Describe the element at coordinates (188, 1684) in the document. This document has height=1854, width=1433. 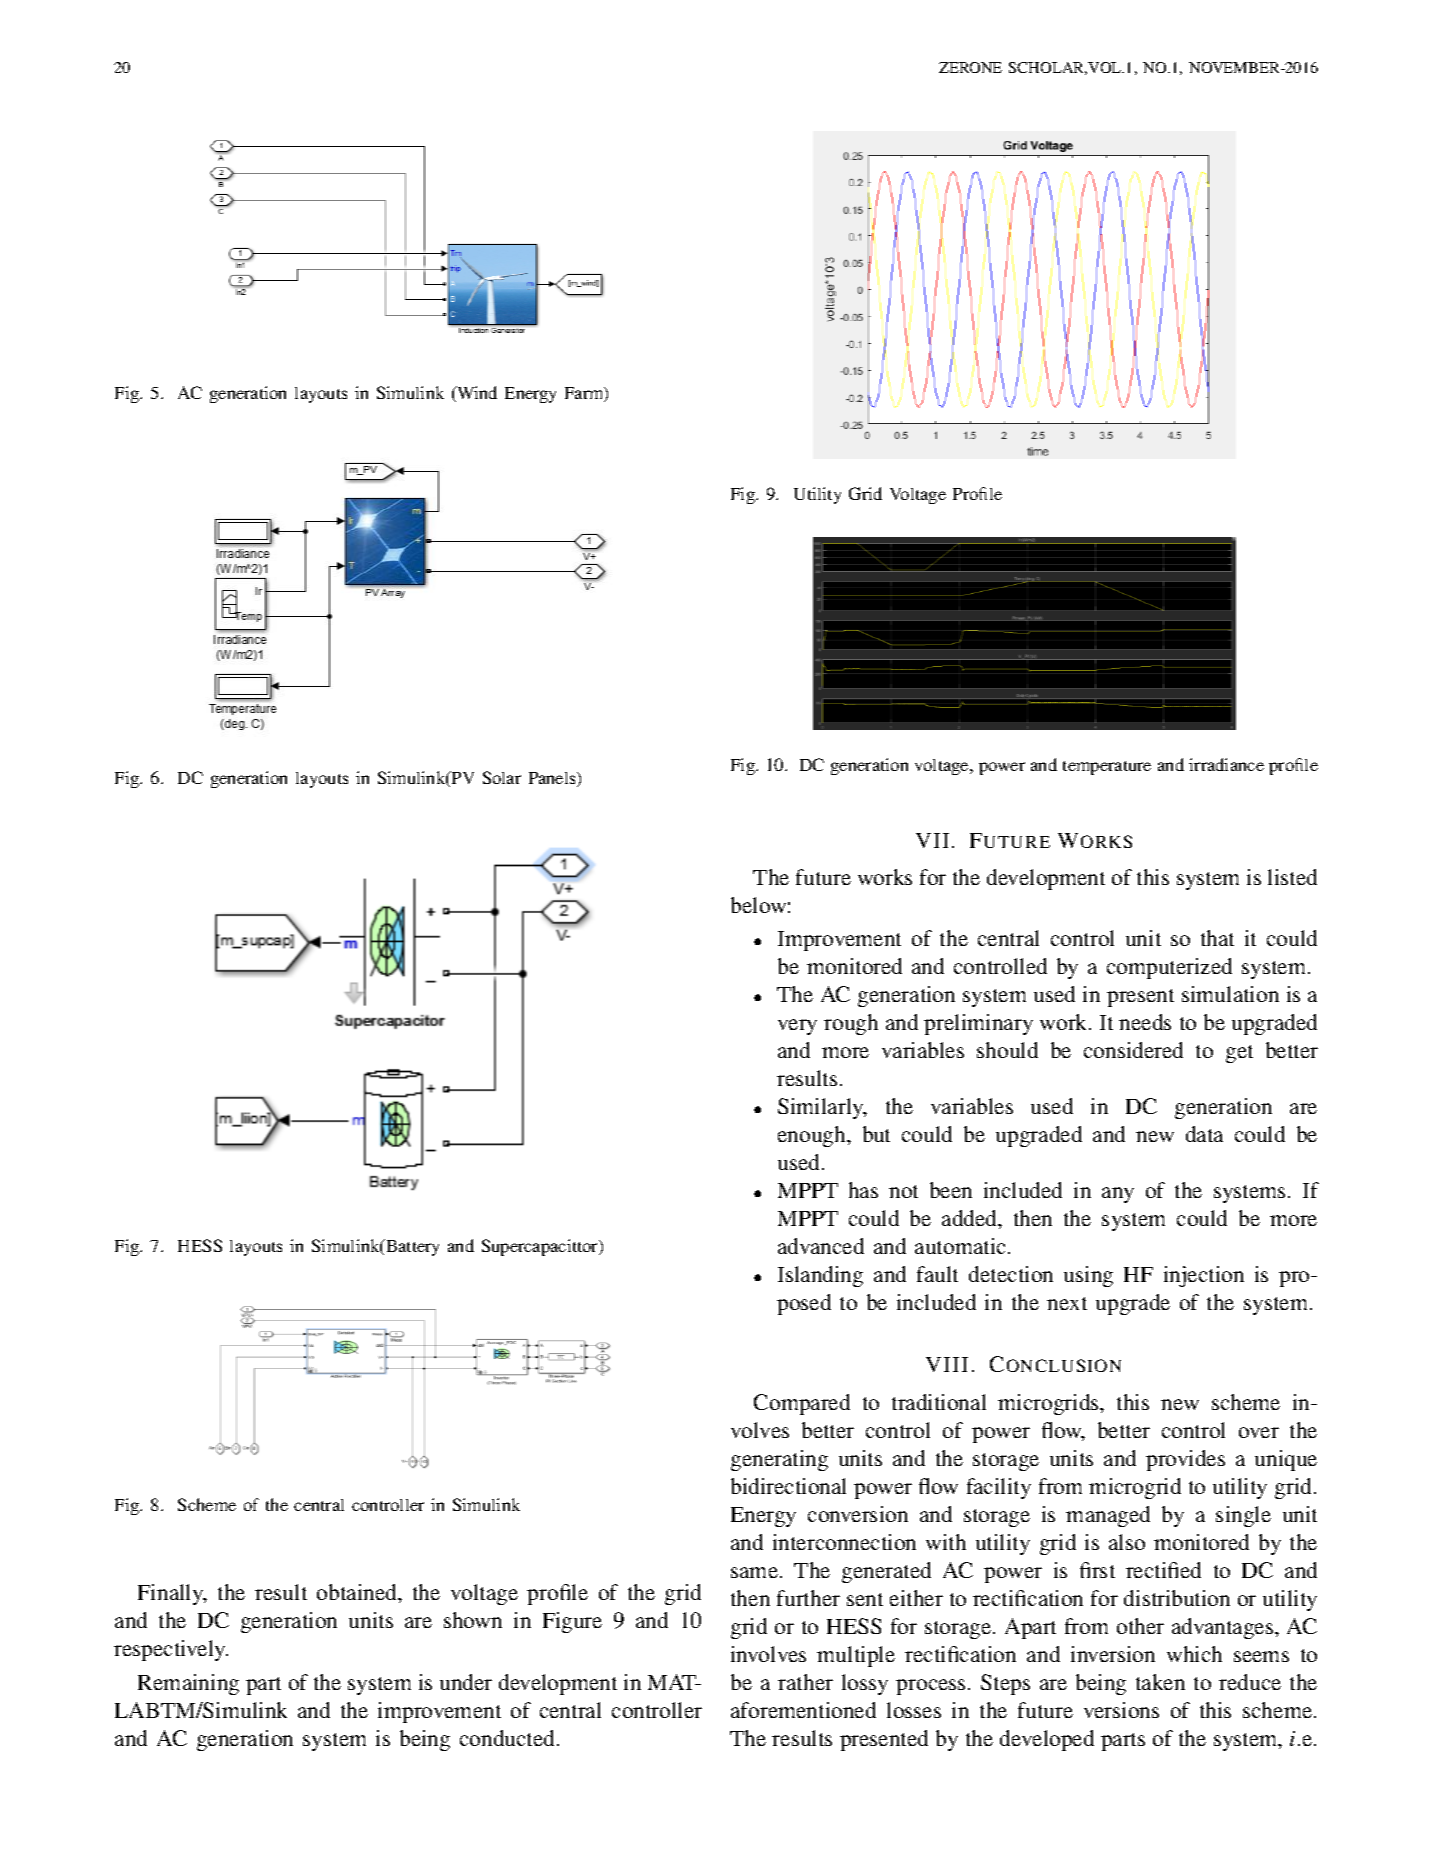
I see `Remaining` at that location.
